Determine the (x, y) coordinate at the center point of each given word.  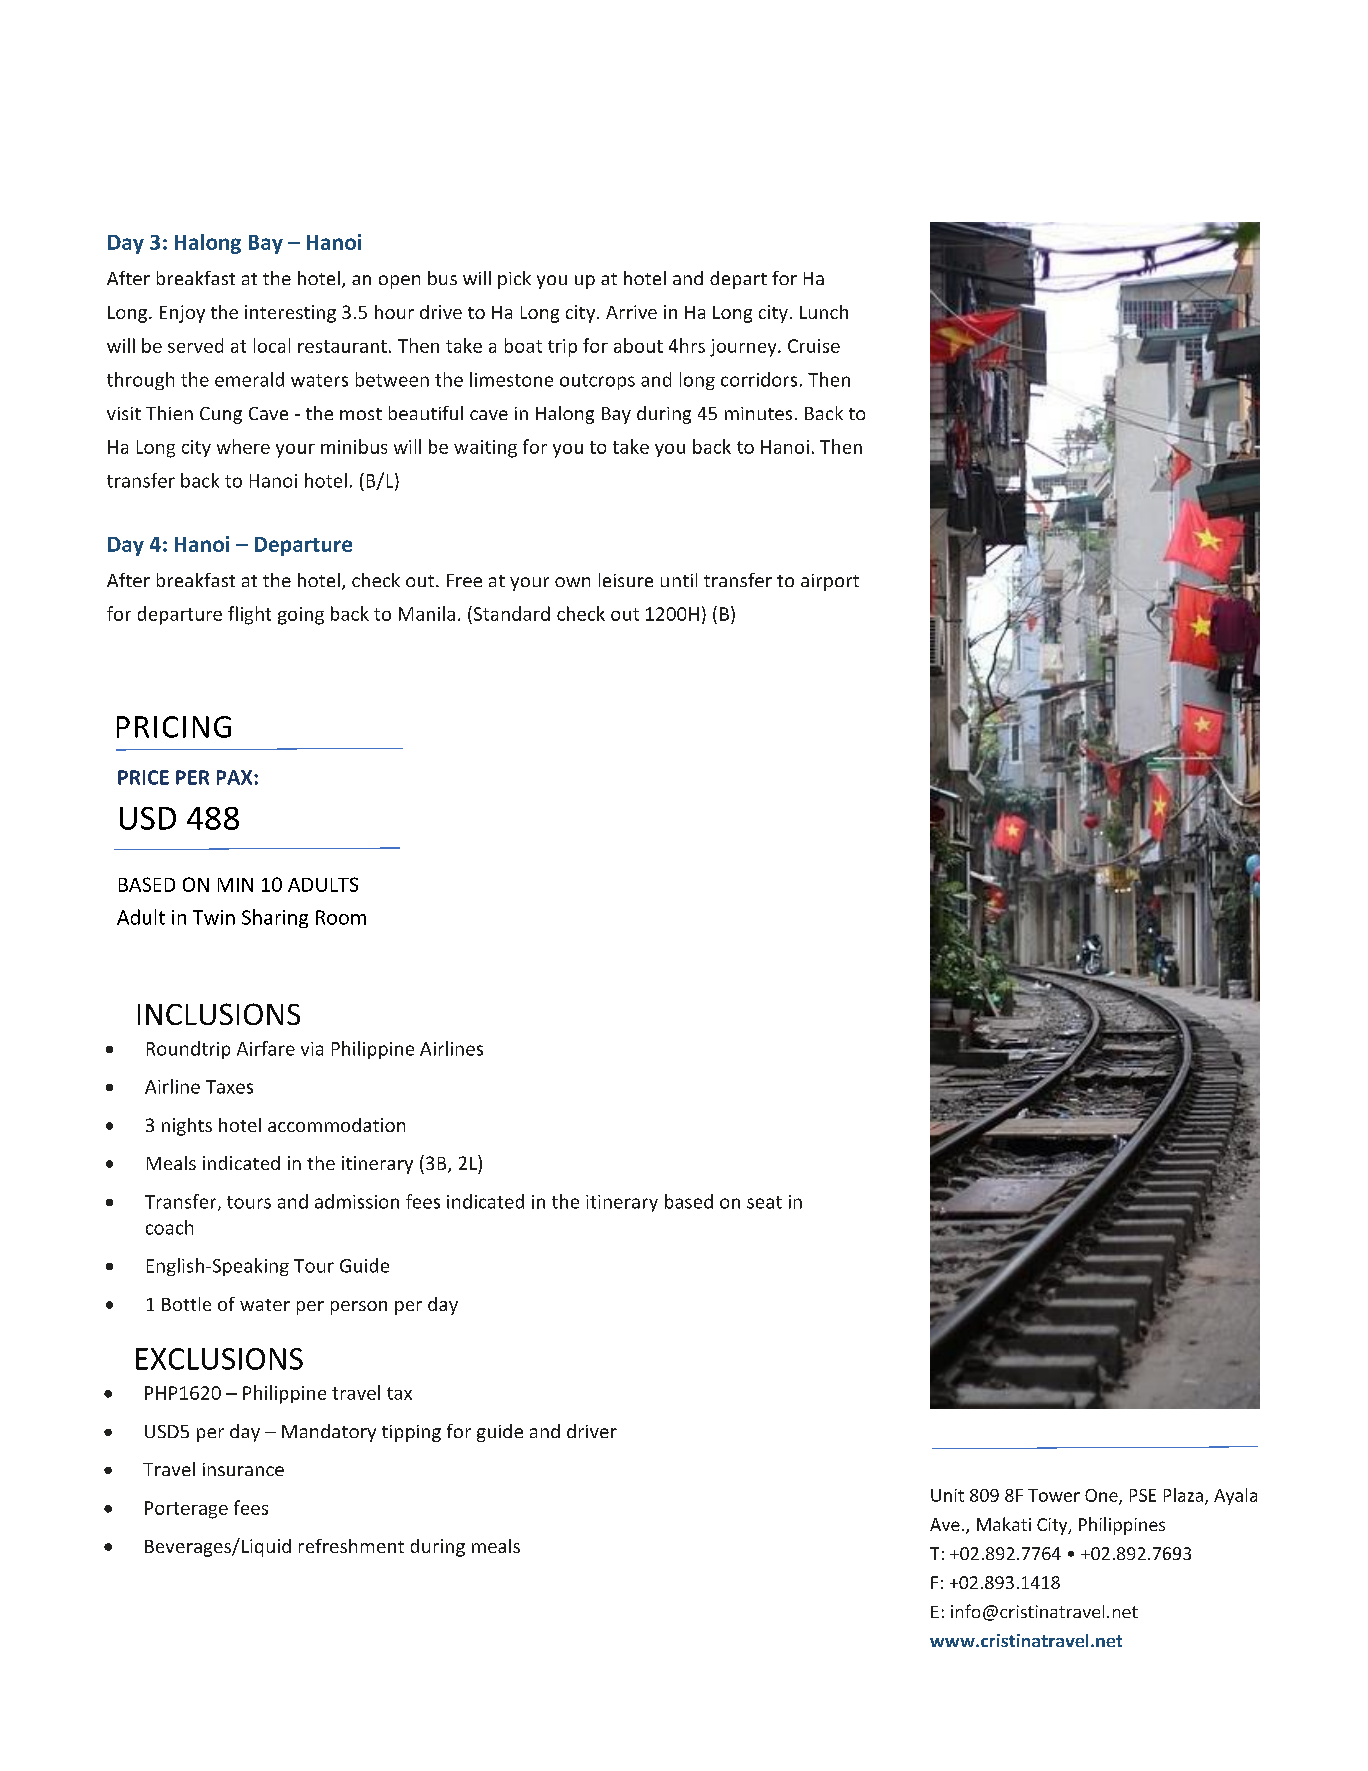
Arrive (631, 312)
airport (830, 582)
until (679, 580)
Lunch (824, 312)
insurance (243, 1469)
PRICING (174, 727)
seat (764, 1202)
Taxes (229, 1087)
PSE (1143, 1495)
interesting (290, 314)
